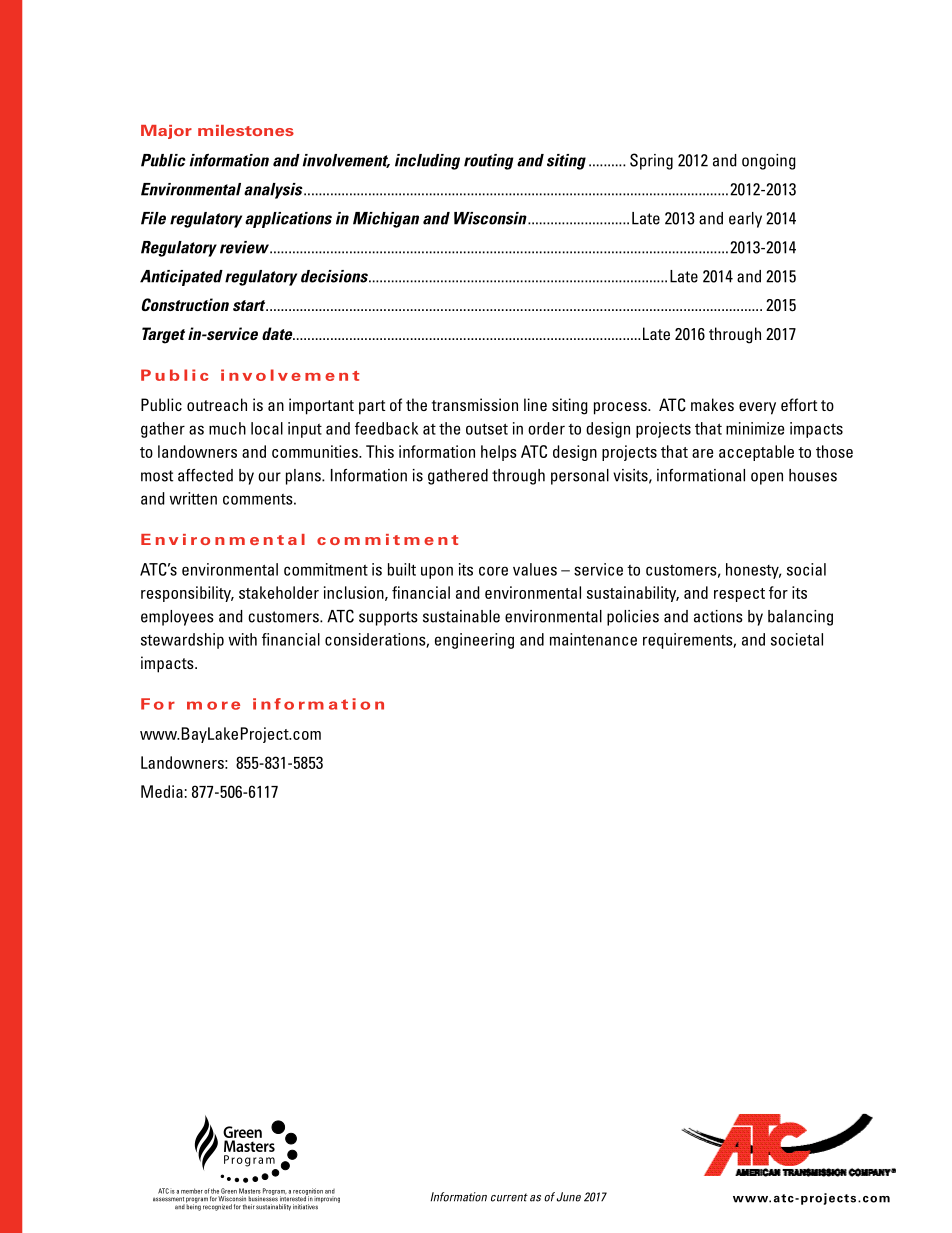 Image resolution: width=952 pixels, height=1233 pixels. I want to click on societal, so click(797, 639).
